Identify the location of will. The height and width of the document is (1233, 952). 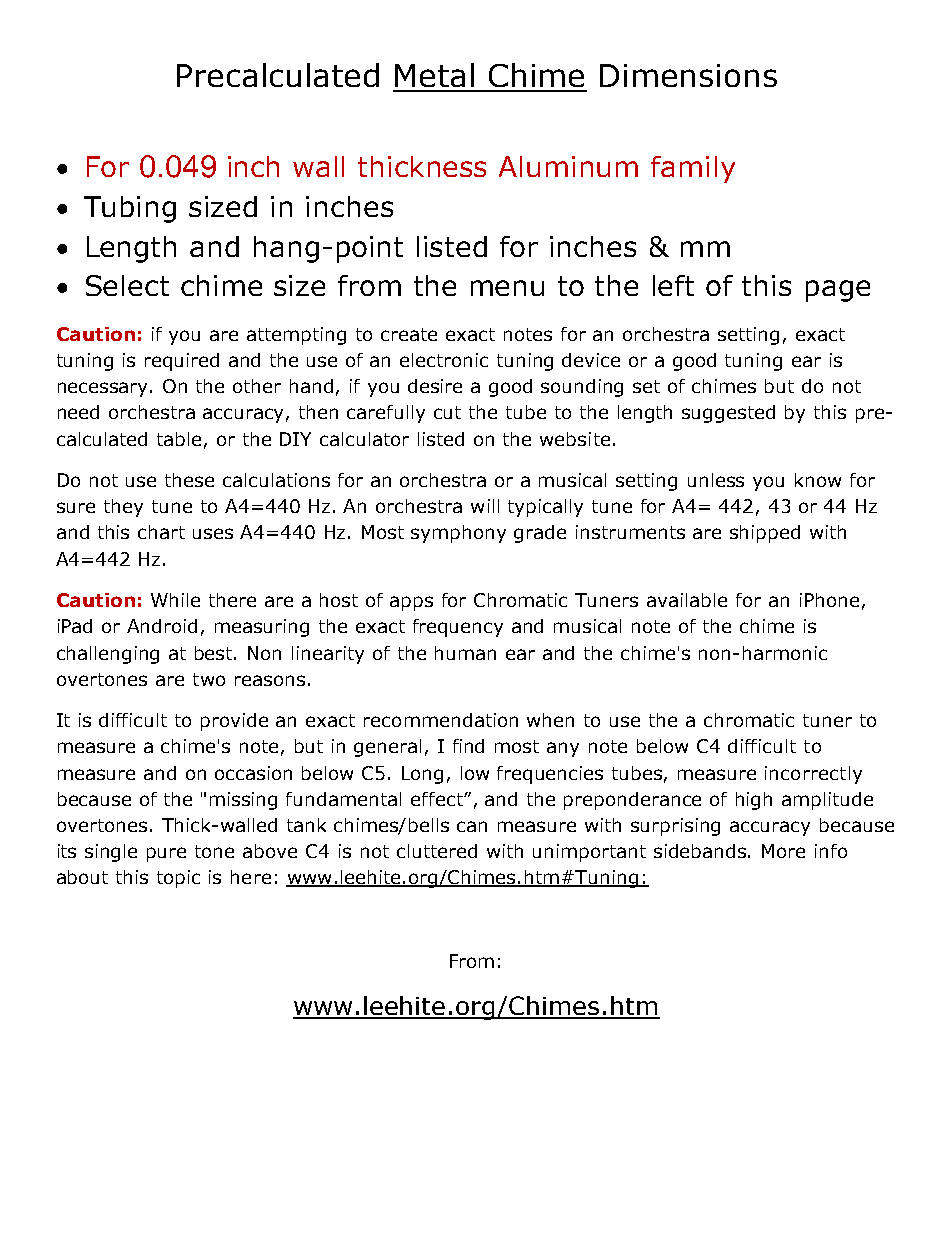
(485, 506).
